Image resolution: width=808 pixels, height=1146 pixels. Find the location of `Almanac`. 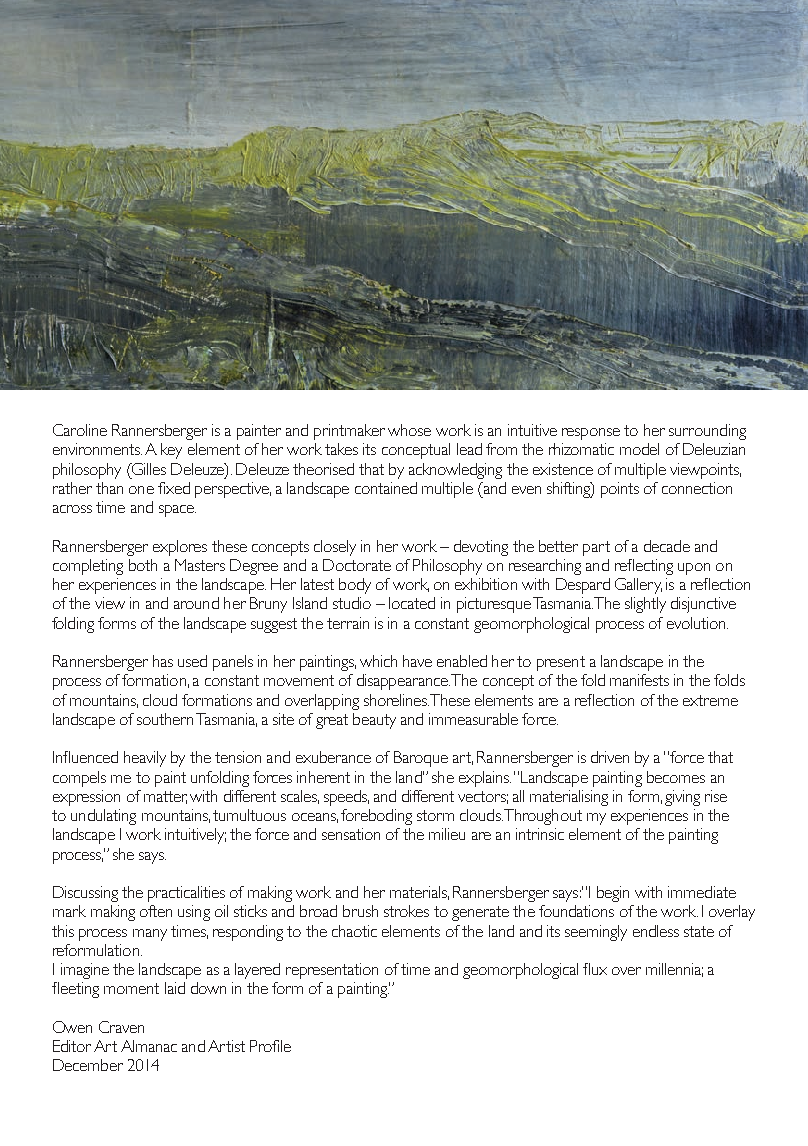

Almanac is located at coordinates (149, 1046).
